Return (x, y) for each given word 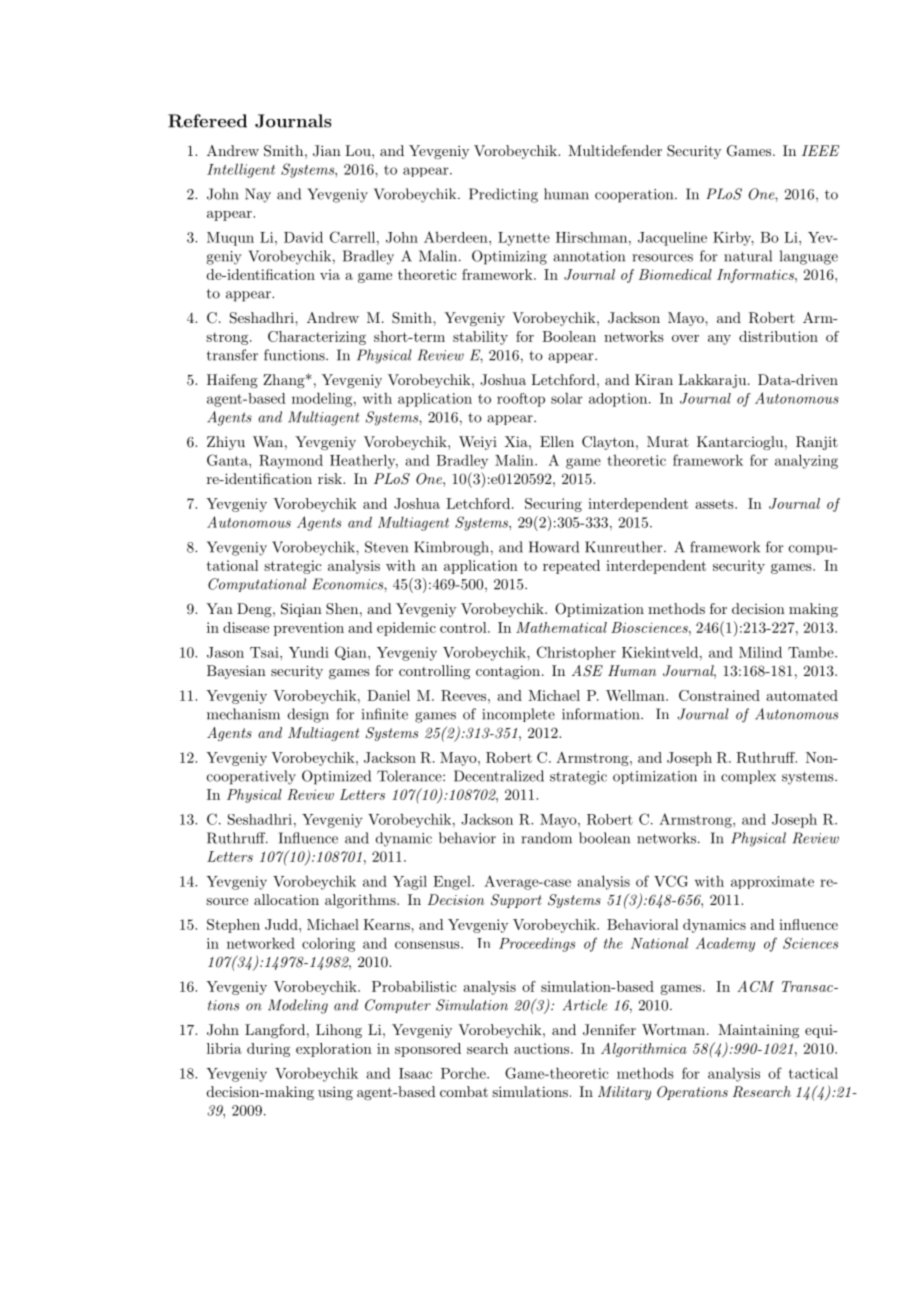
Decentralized (499, 776)
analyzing (806, 461)
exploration (334, 1050)
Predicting (503, 195)
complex (748, 777)
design (308, 715)
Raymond (291, 462)
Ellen (557, 441)
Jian (327, 151)
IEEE (820, 150)
